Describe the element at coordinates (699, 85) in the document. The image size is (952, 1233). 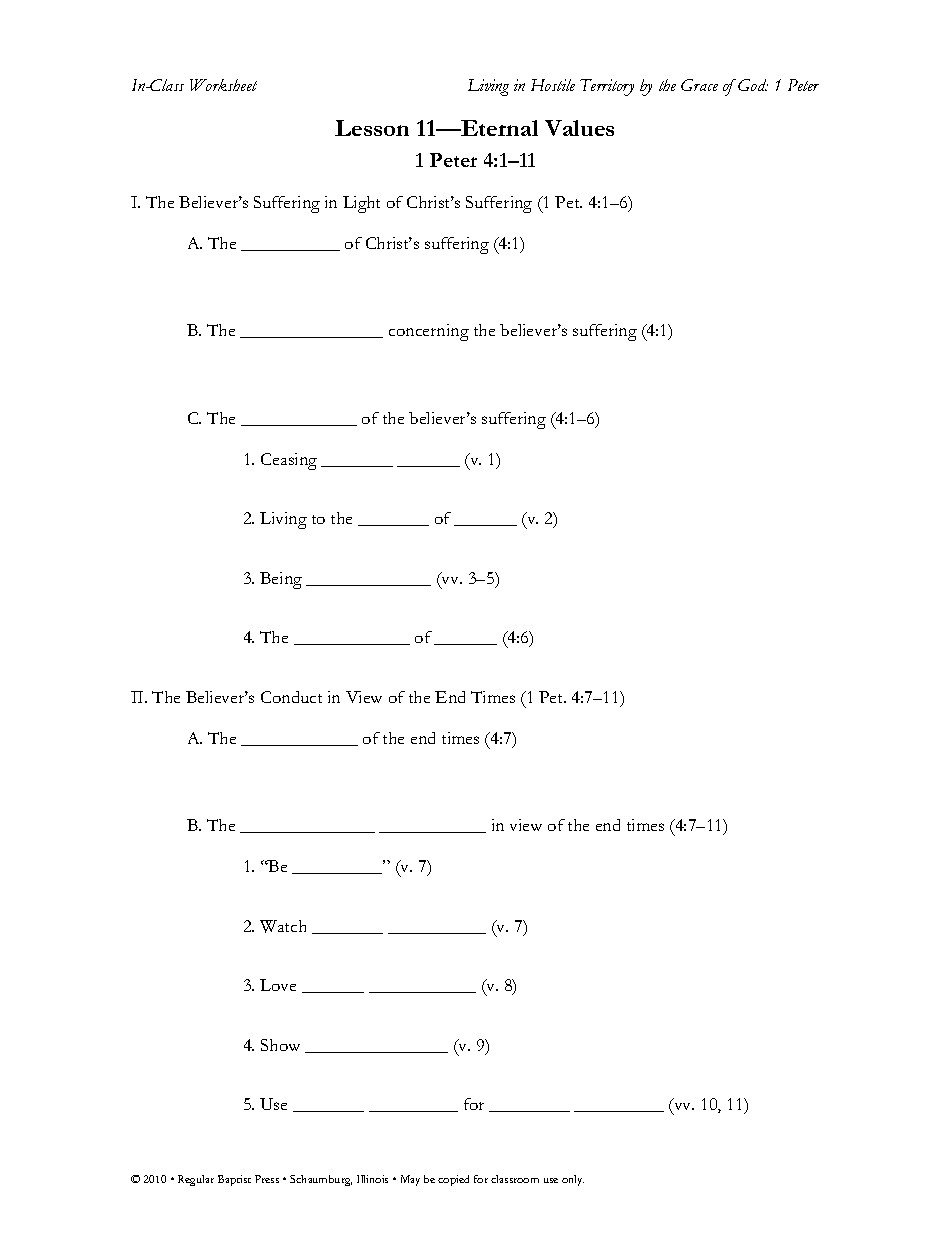
I see `Grace` at that location.
